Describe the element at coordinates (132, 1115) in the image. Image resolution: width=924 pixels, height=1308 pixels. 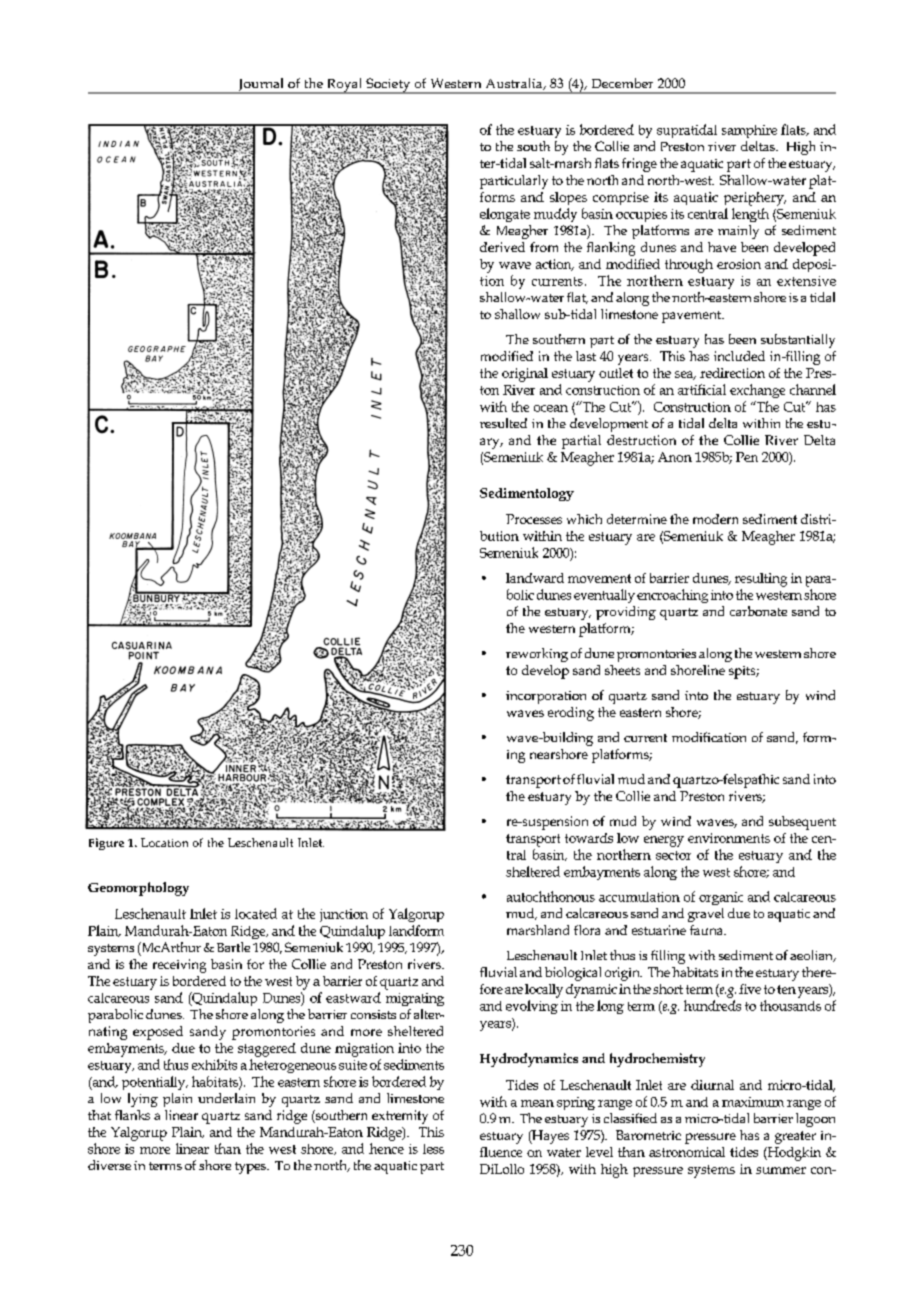
I see `flanks` at that location.
